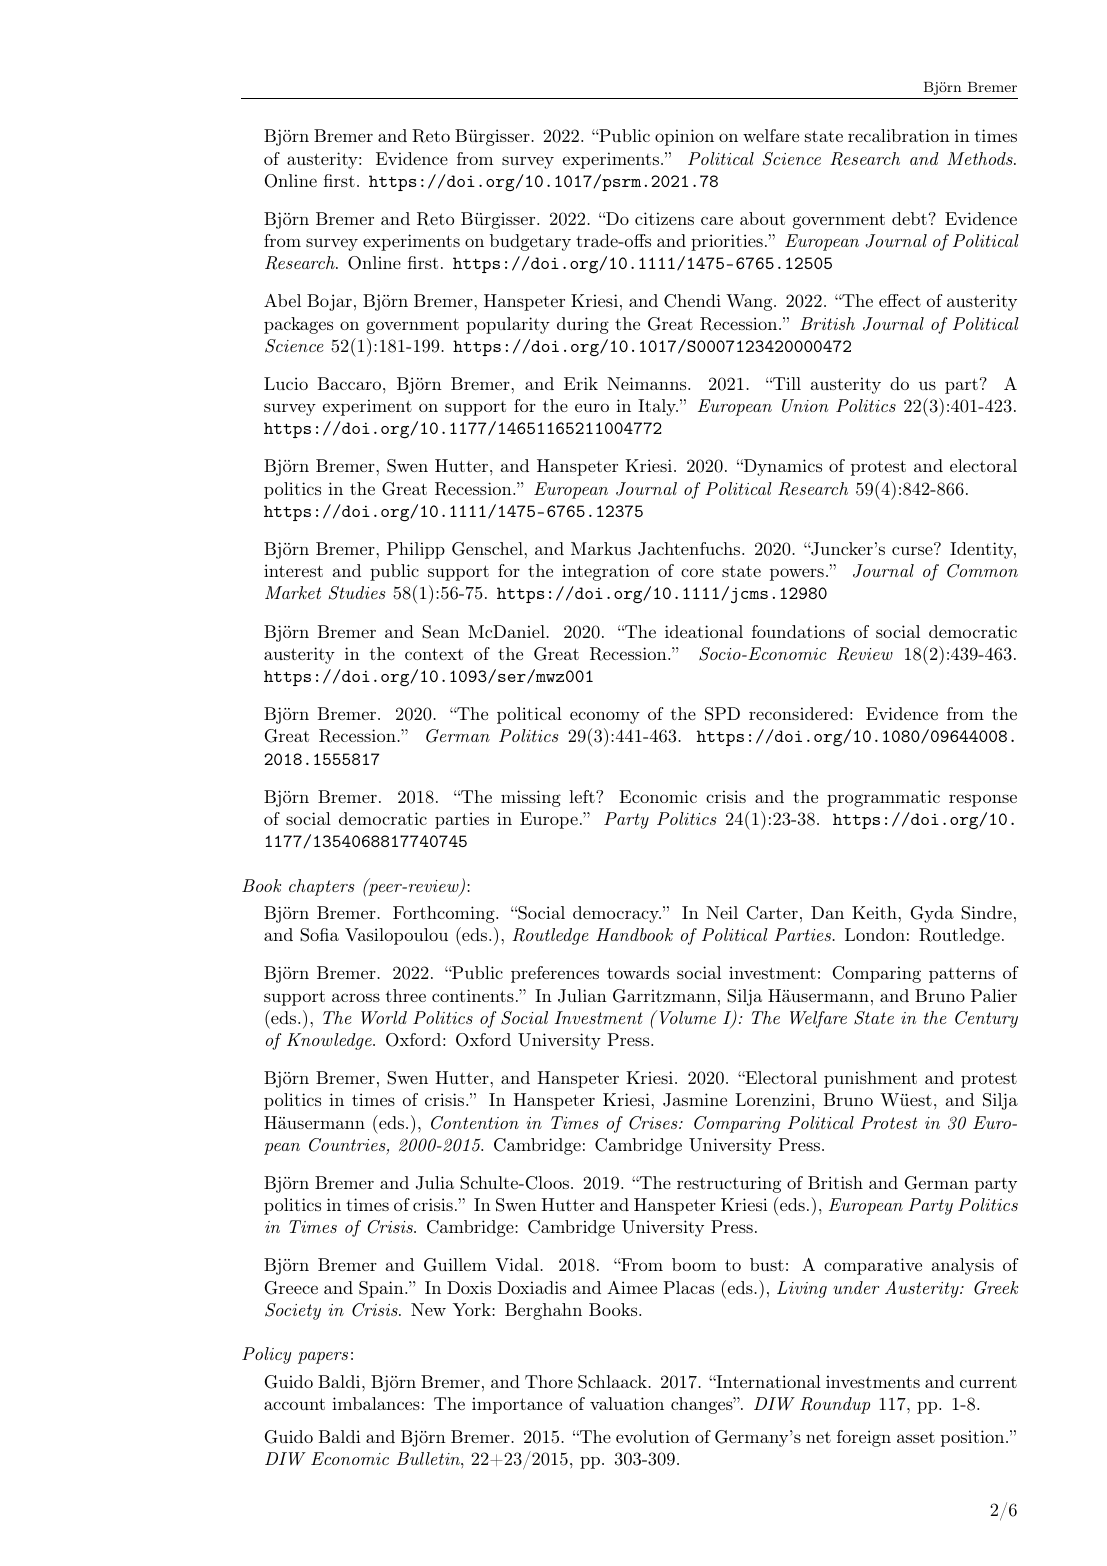 The width and height of the document is (1107, 1566). What do you see at coordinates (376, 1403) in the document?
I see `imbalances` at bounding box center [376, 1403].
